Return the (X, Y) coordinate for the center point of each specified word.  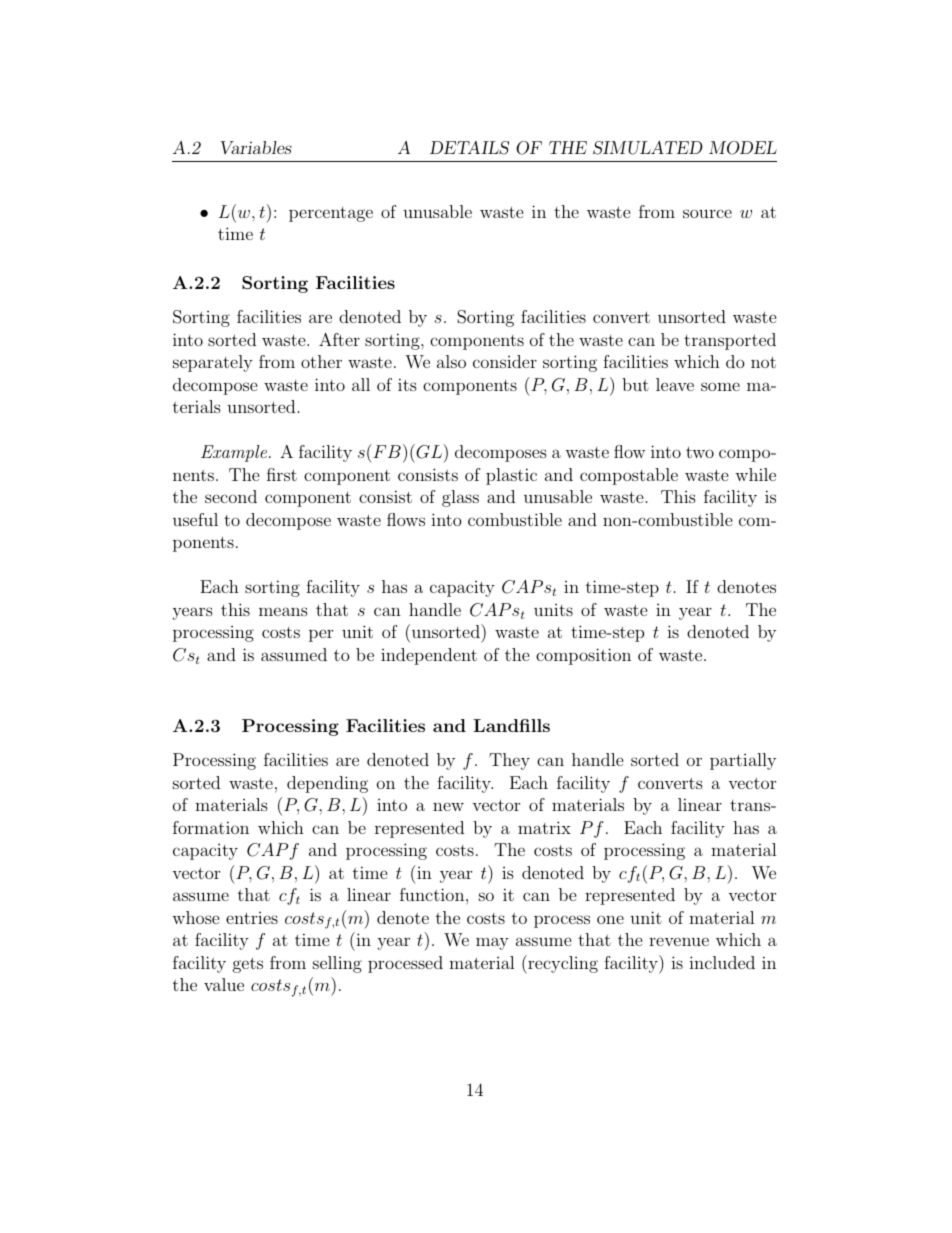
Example (235, 453)
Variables (256, 147)
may (492, 943)
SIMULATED (648, 148)
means (283, 611)
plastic (511, 476)
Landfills (511, 725)
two (700, 452)
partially (743, 761)
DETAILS (469, 148)
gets (248, 965)
